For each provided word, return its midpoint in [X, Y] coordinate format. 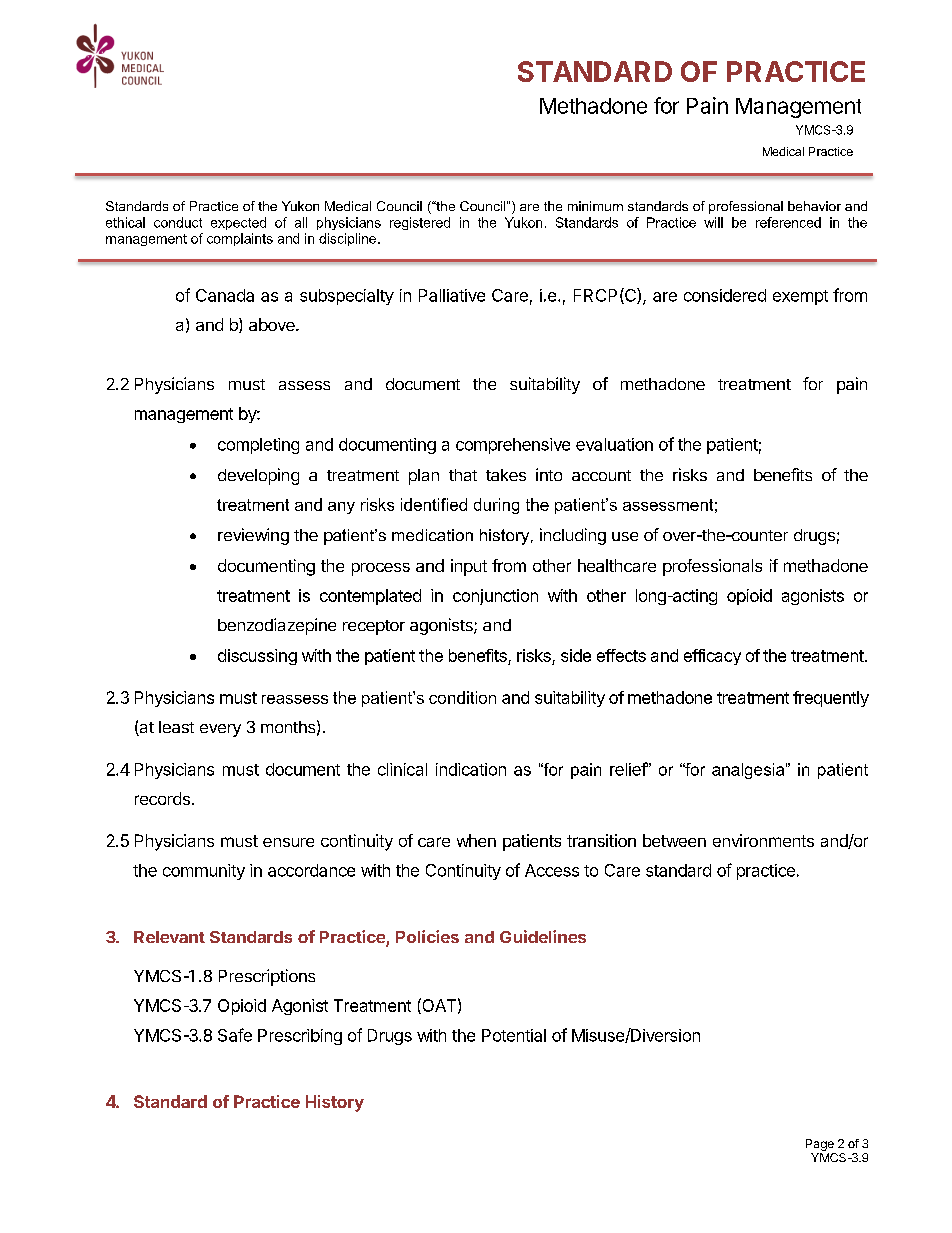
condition [462, 697]
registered [420, 223]
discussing [257, 657]
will [713, 222]
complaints [240, 239]
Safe [235, 1035]
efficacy [712, 657]
